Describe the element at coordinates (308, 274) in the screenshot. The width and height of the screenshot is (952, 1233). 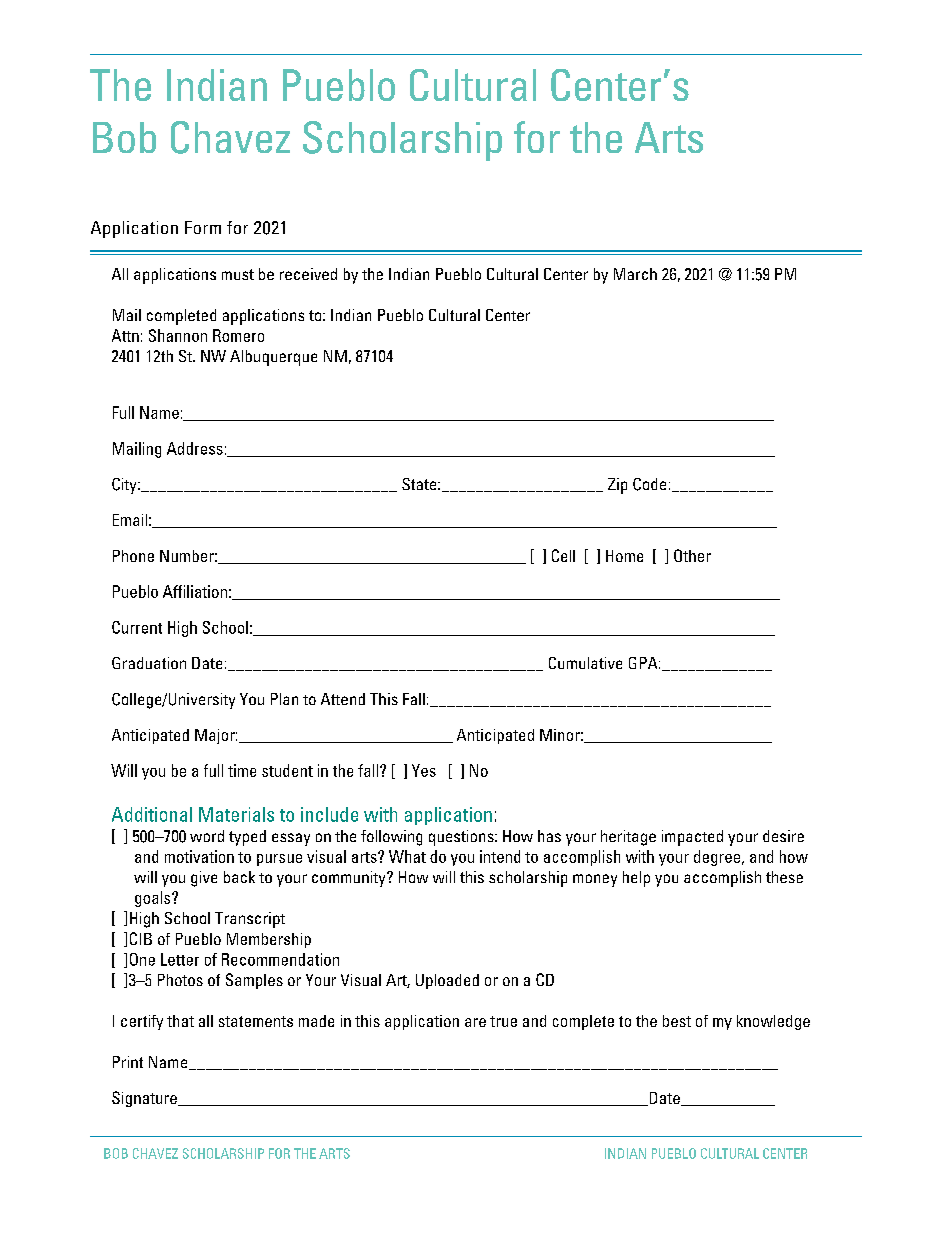
I see `received` at that location.
